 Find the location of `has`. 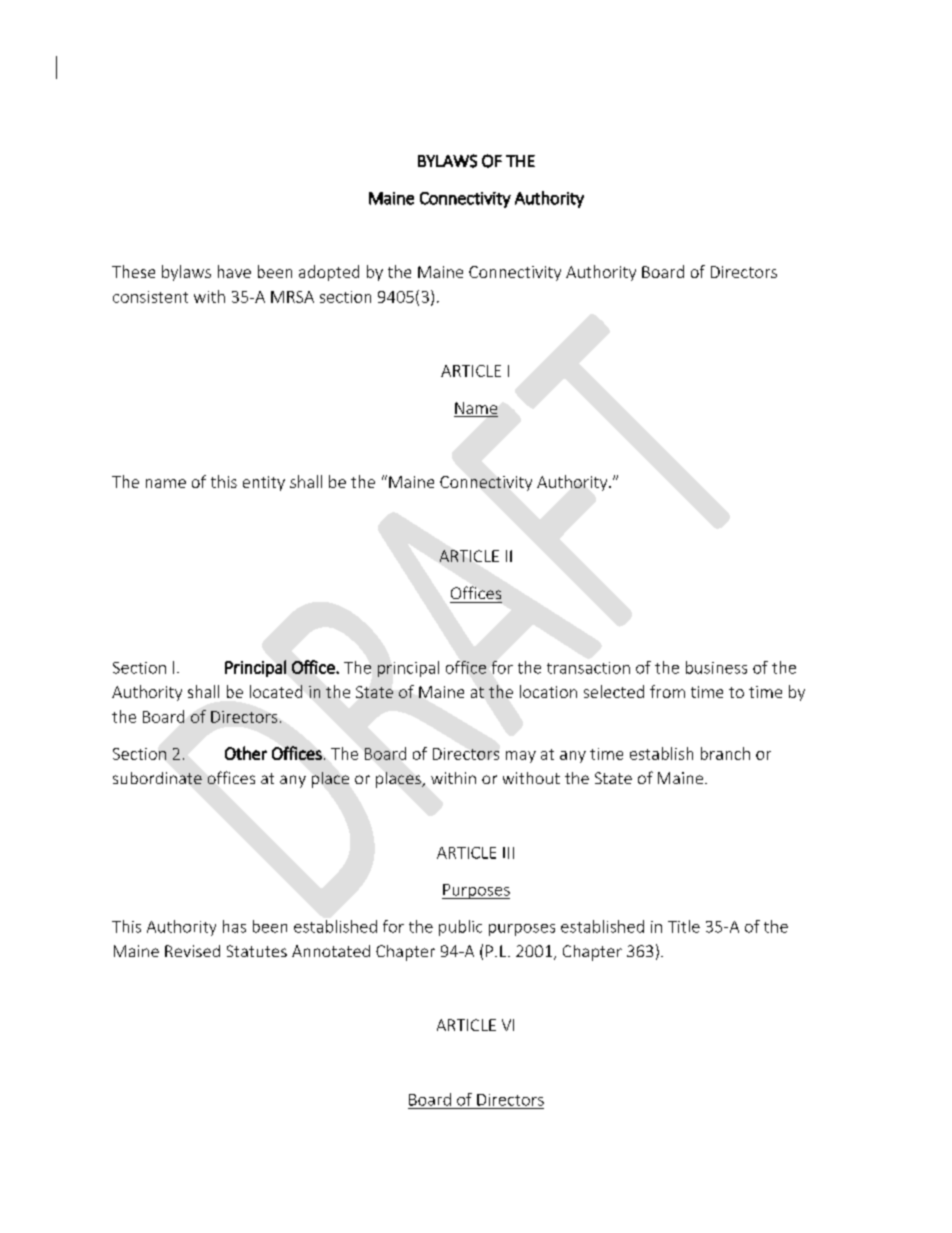

has is located at coordinates (234, 926).
